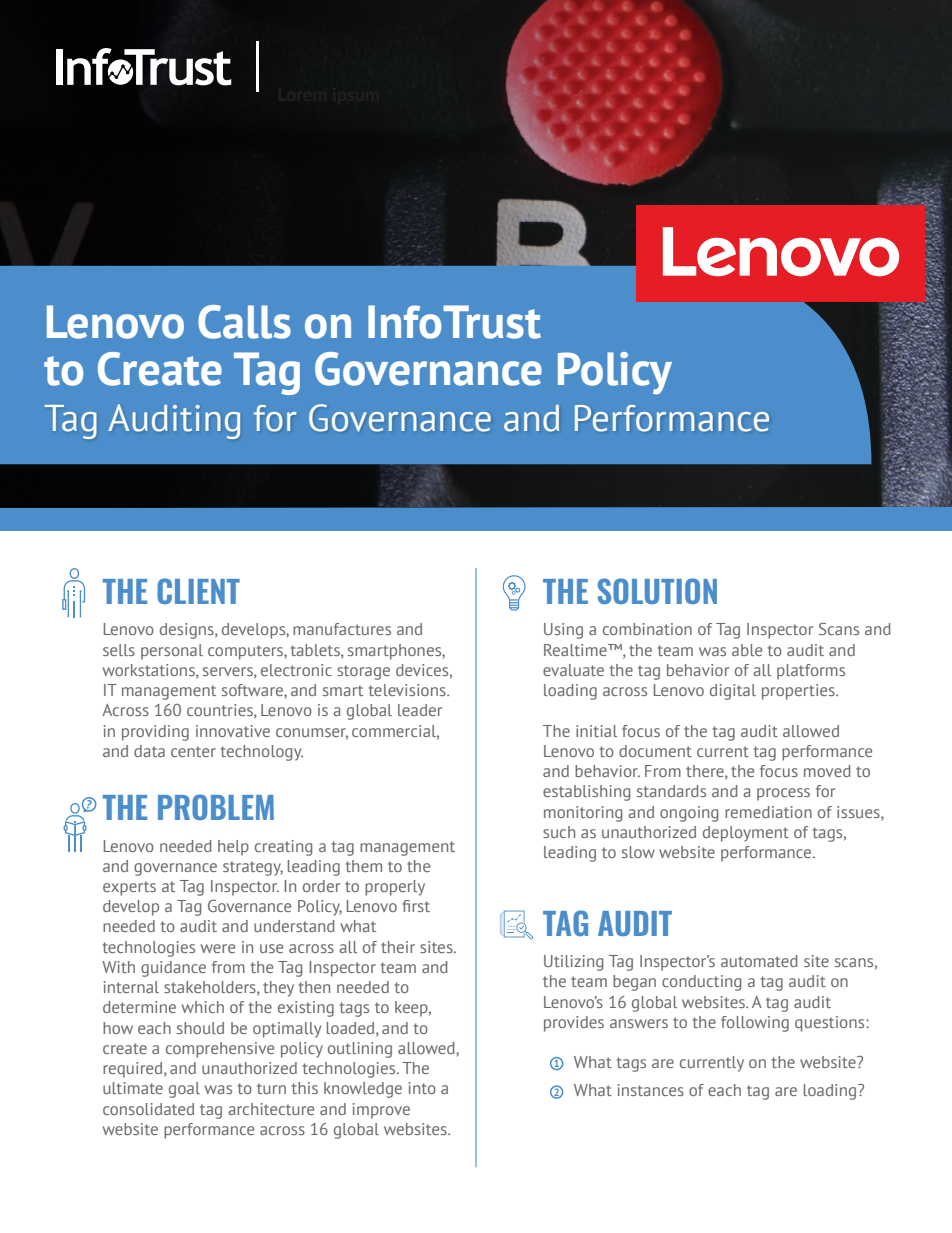  Describe the element at coordinates (184, 1090) in the screenshot. I see `goal` at that location.
